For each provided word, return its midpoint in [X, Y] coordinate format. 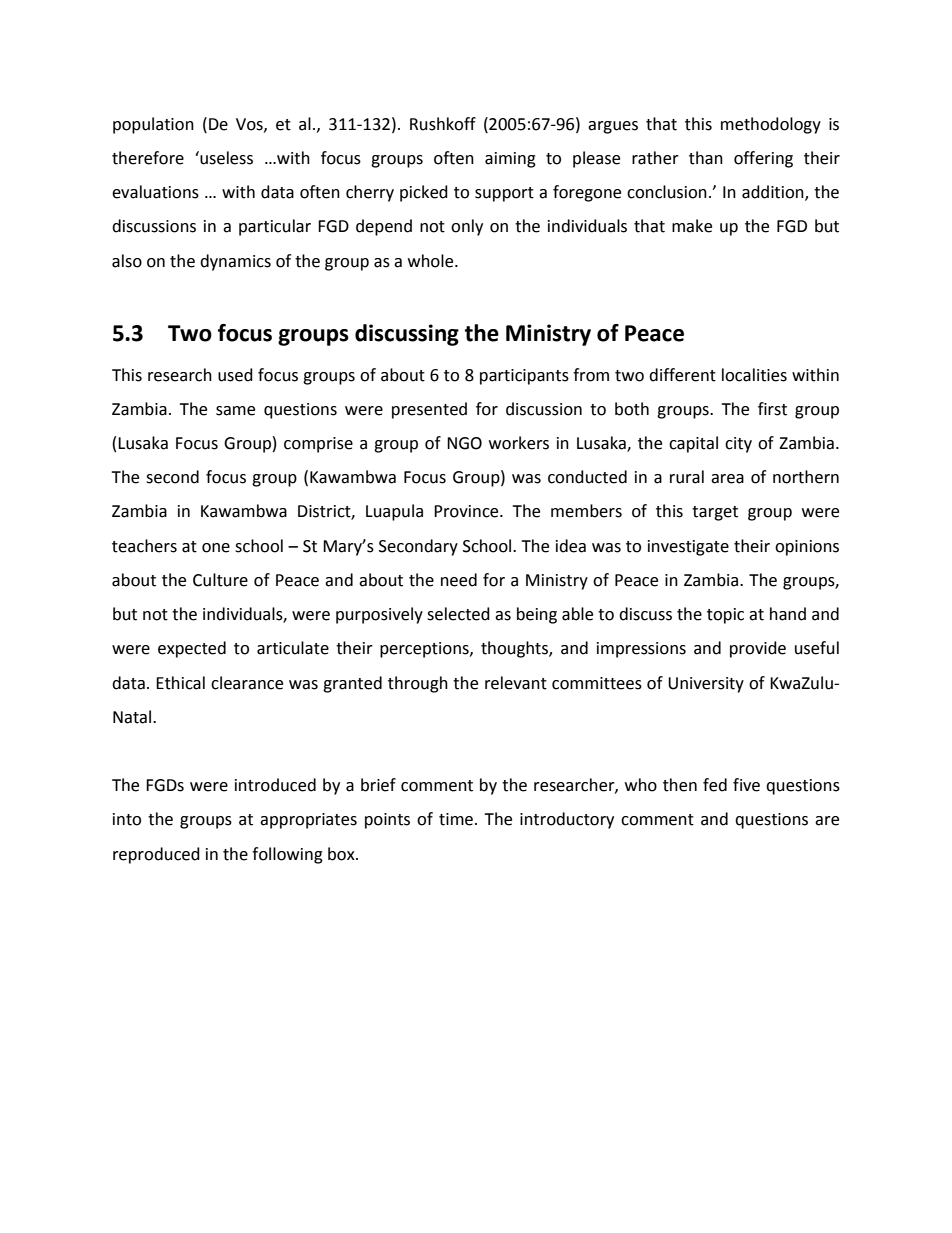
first [772, 409]
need [459, 580]
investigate [688, 548]
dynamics [235, 262]
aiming [510, 160]
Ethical [180, 683]
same [235, 411]
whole [432, 261]
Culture [220, 580]
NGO [464, 443]
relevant [516, 683]
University [706, 685]
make [692, 226]
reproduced [156, 855]
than [706, 158]
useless [225, 158]
